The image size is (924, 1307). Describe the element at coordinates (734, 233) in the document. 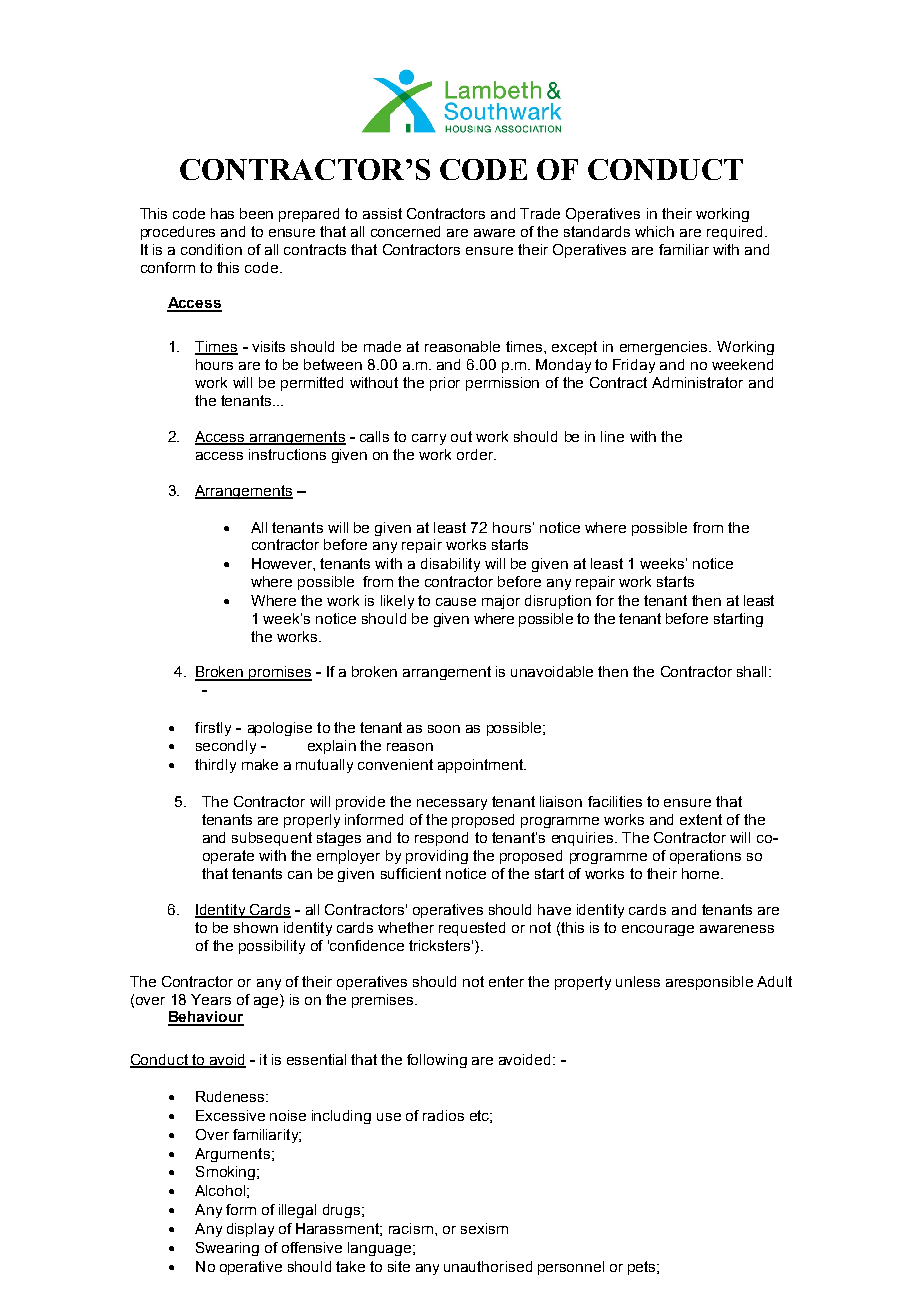

I see `required` at that location.
